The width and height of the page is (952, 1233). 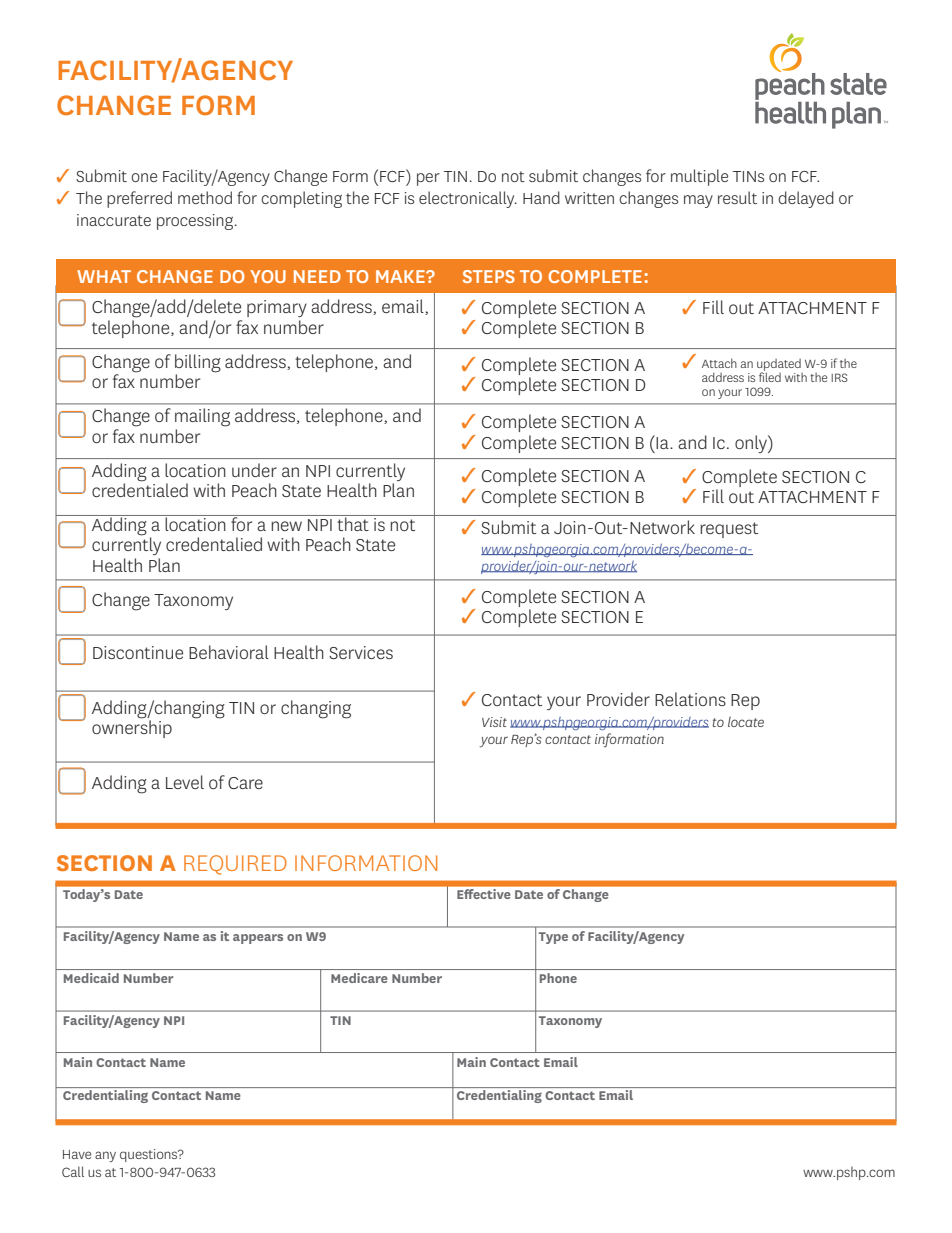 I want to click on any, so click(x=105, y=1156).
